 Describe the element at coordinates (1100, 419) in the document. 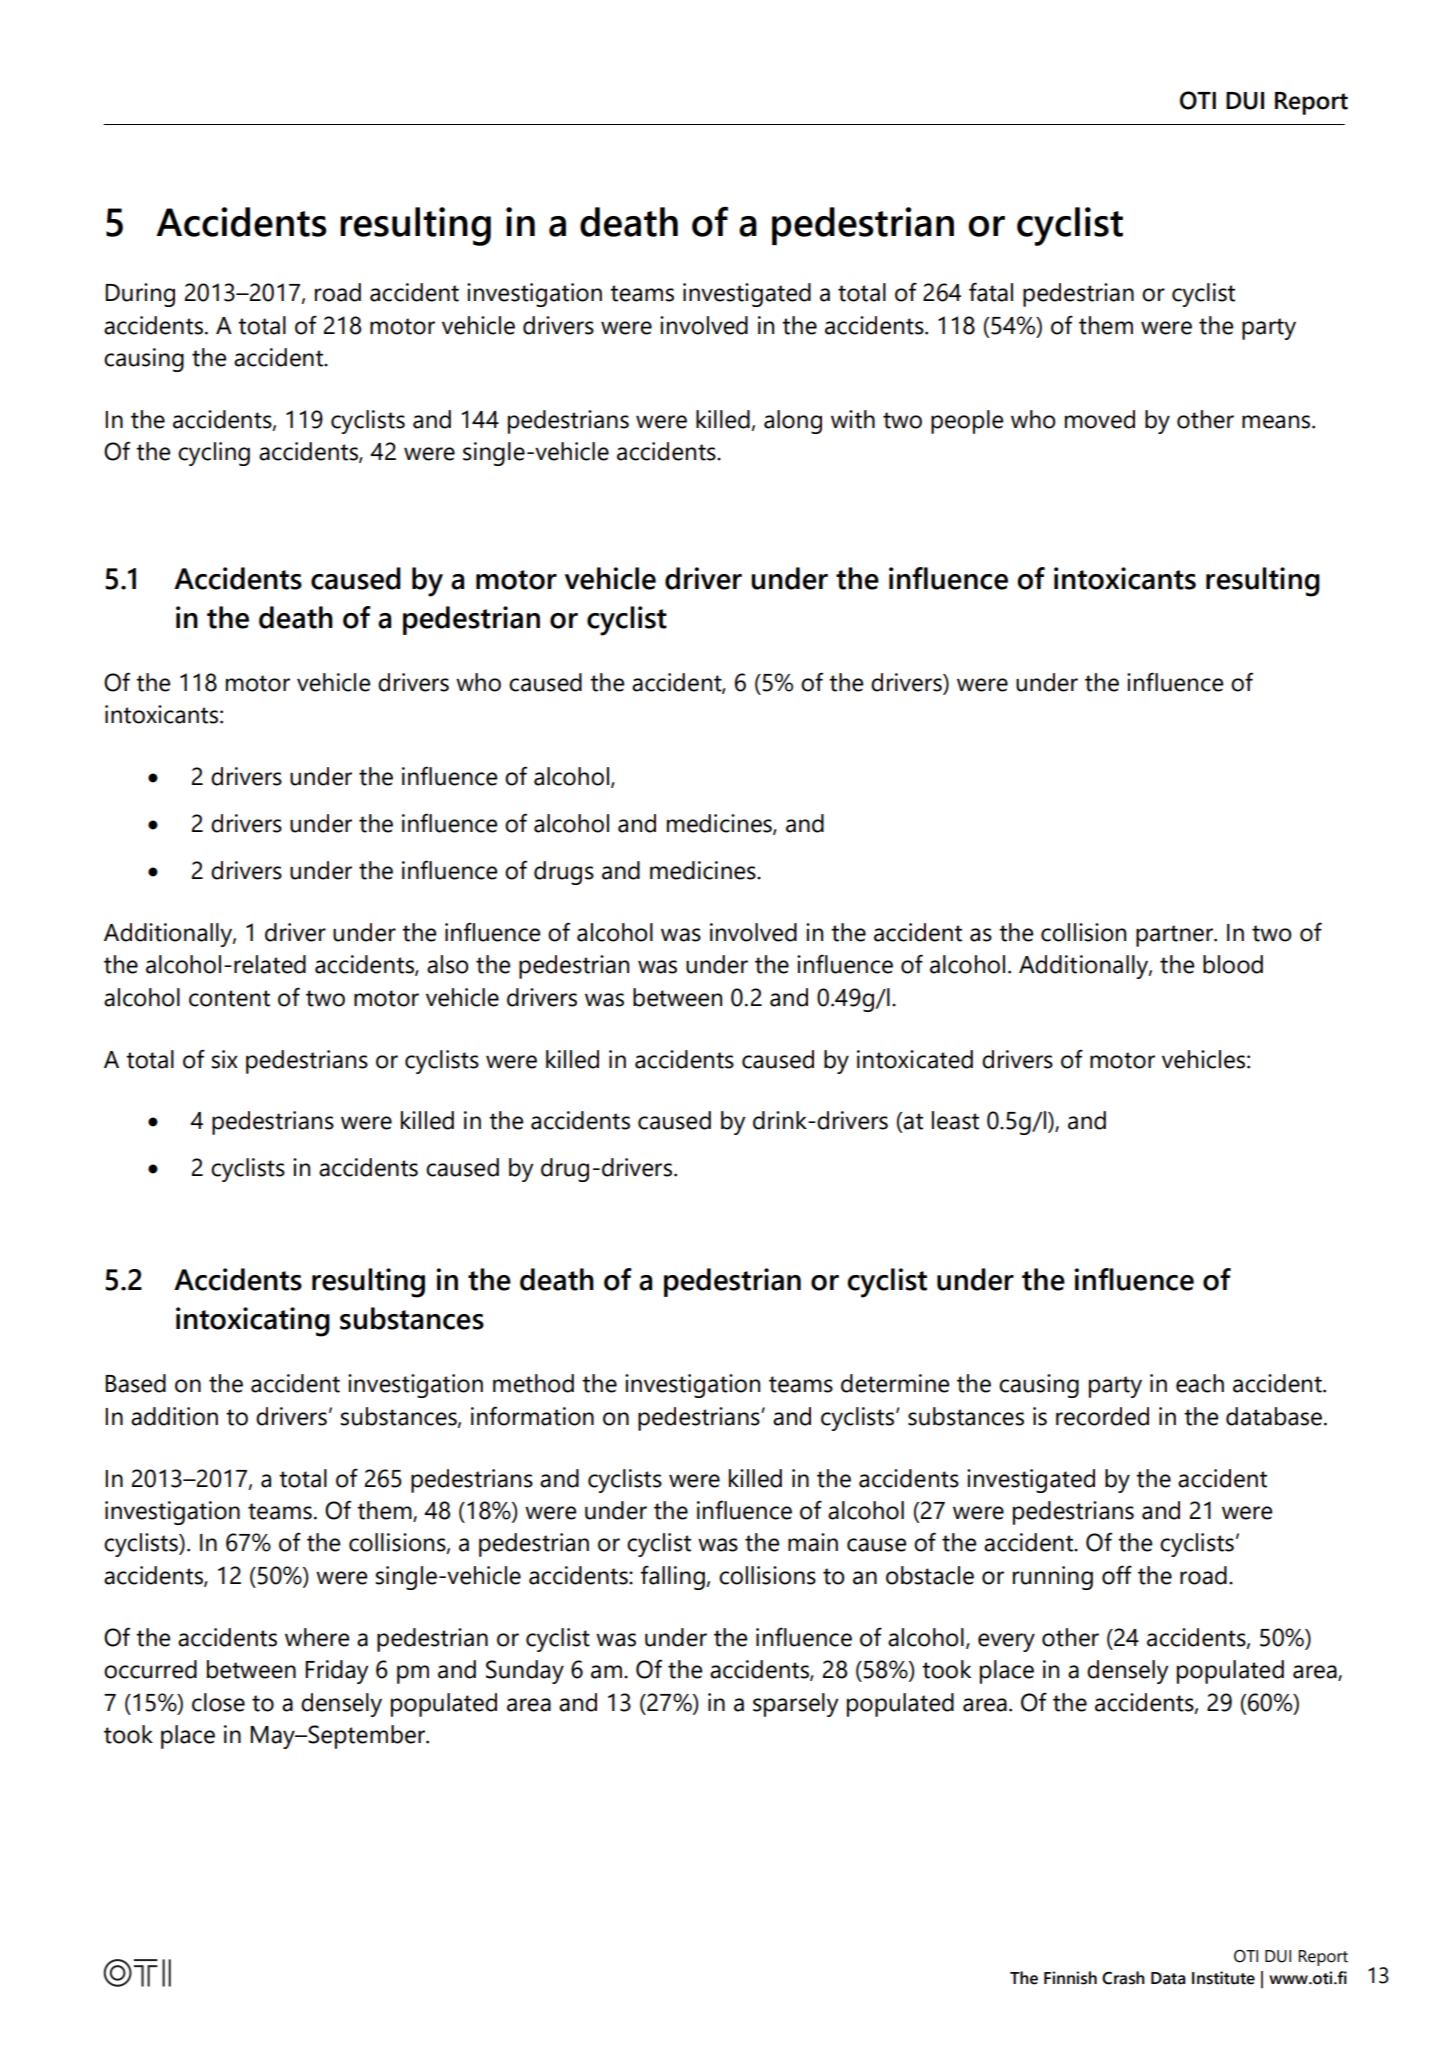

I see `moved` at that location.
